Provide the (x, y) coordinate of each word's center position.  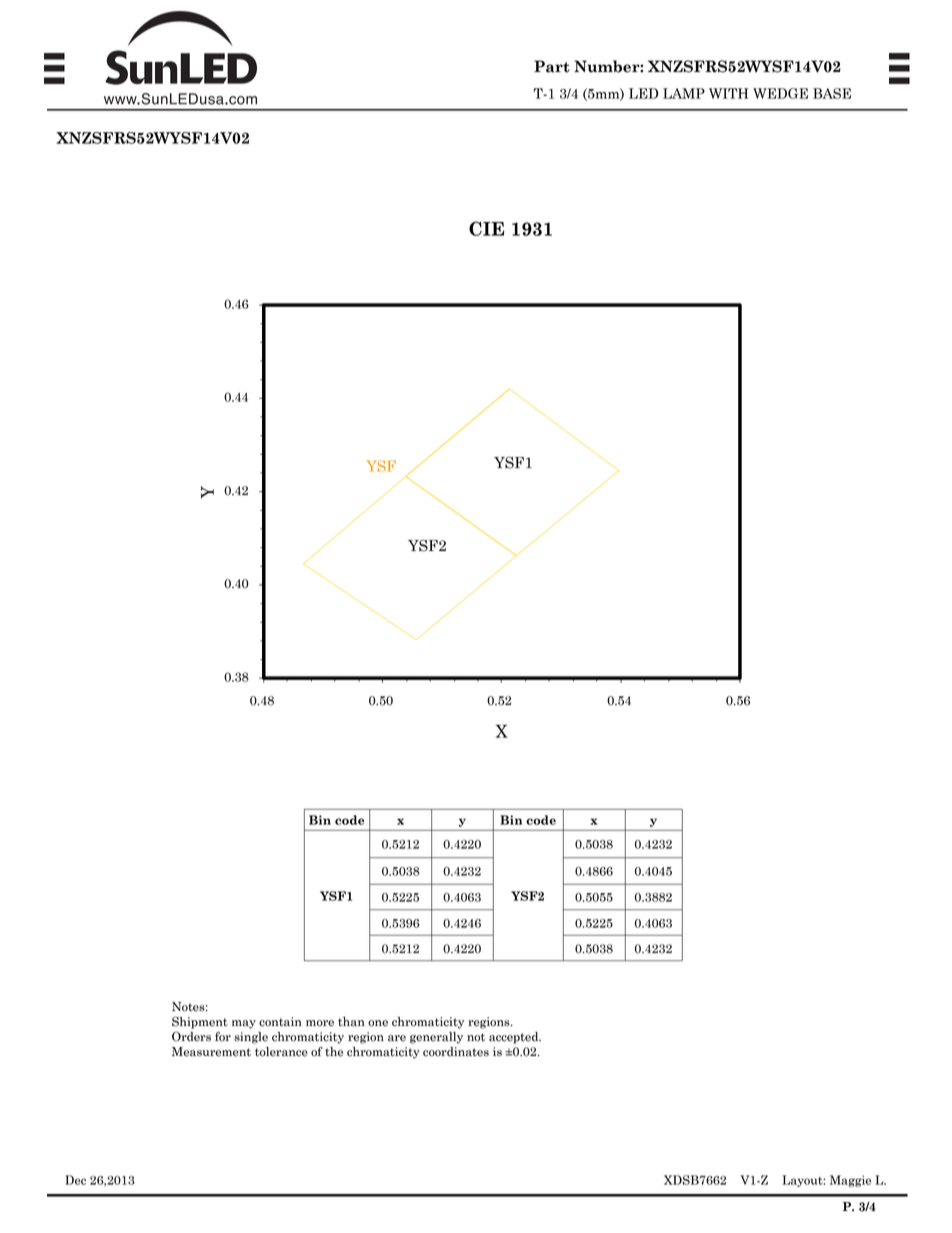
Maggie (850, 1181)
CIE (486, 228)
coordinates (456, 1052)
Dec (75, 1180)
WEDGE (780, 93)
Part (552, 66)
